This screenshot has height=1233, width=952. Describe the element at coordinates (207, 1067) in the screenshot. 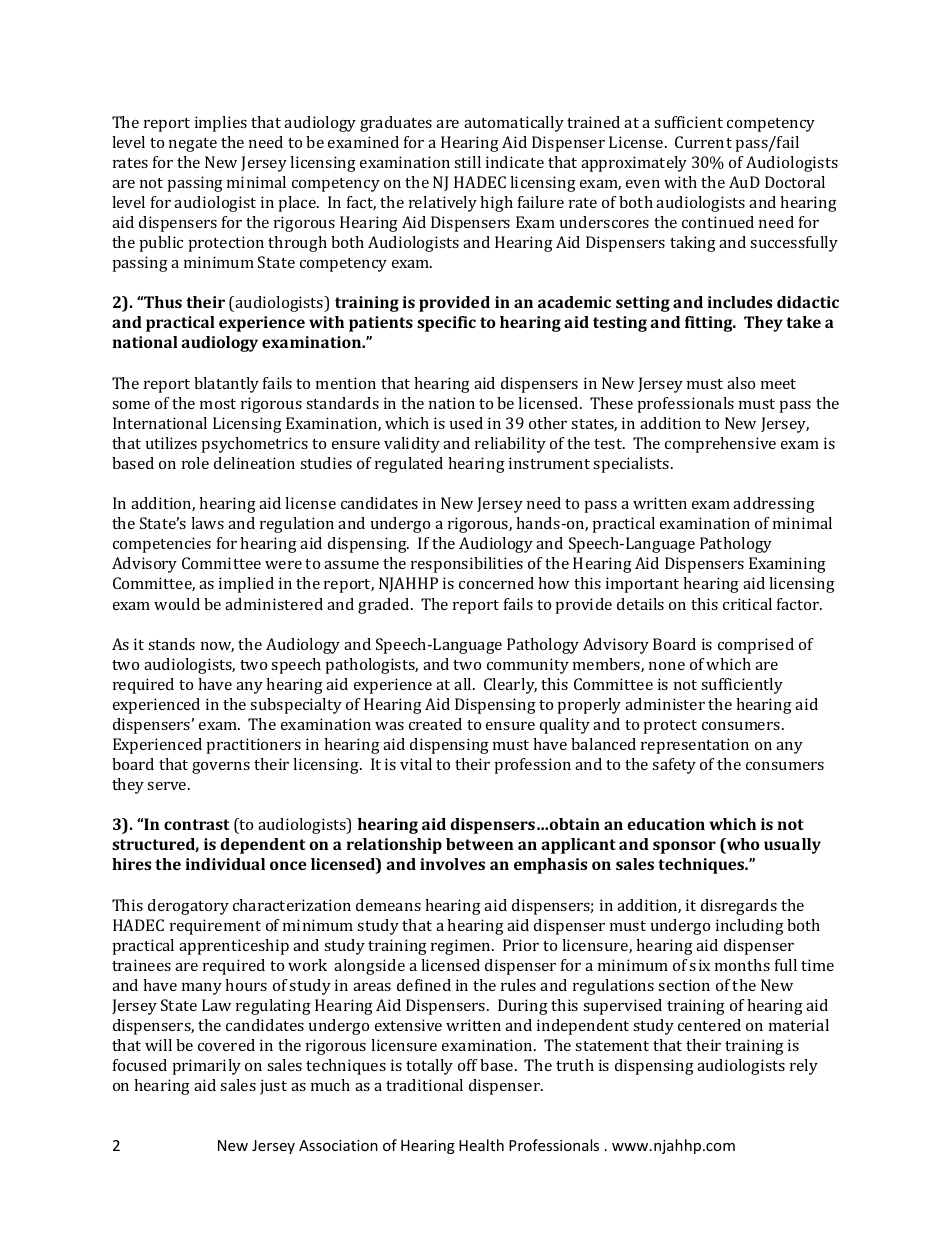

I see `primarily` at that location.
